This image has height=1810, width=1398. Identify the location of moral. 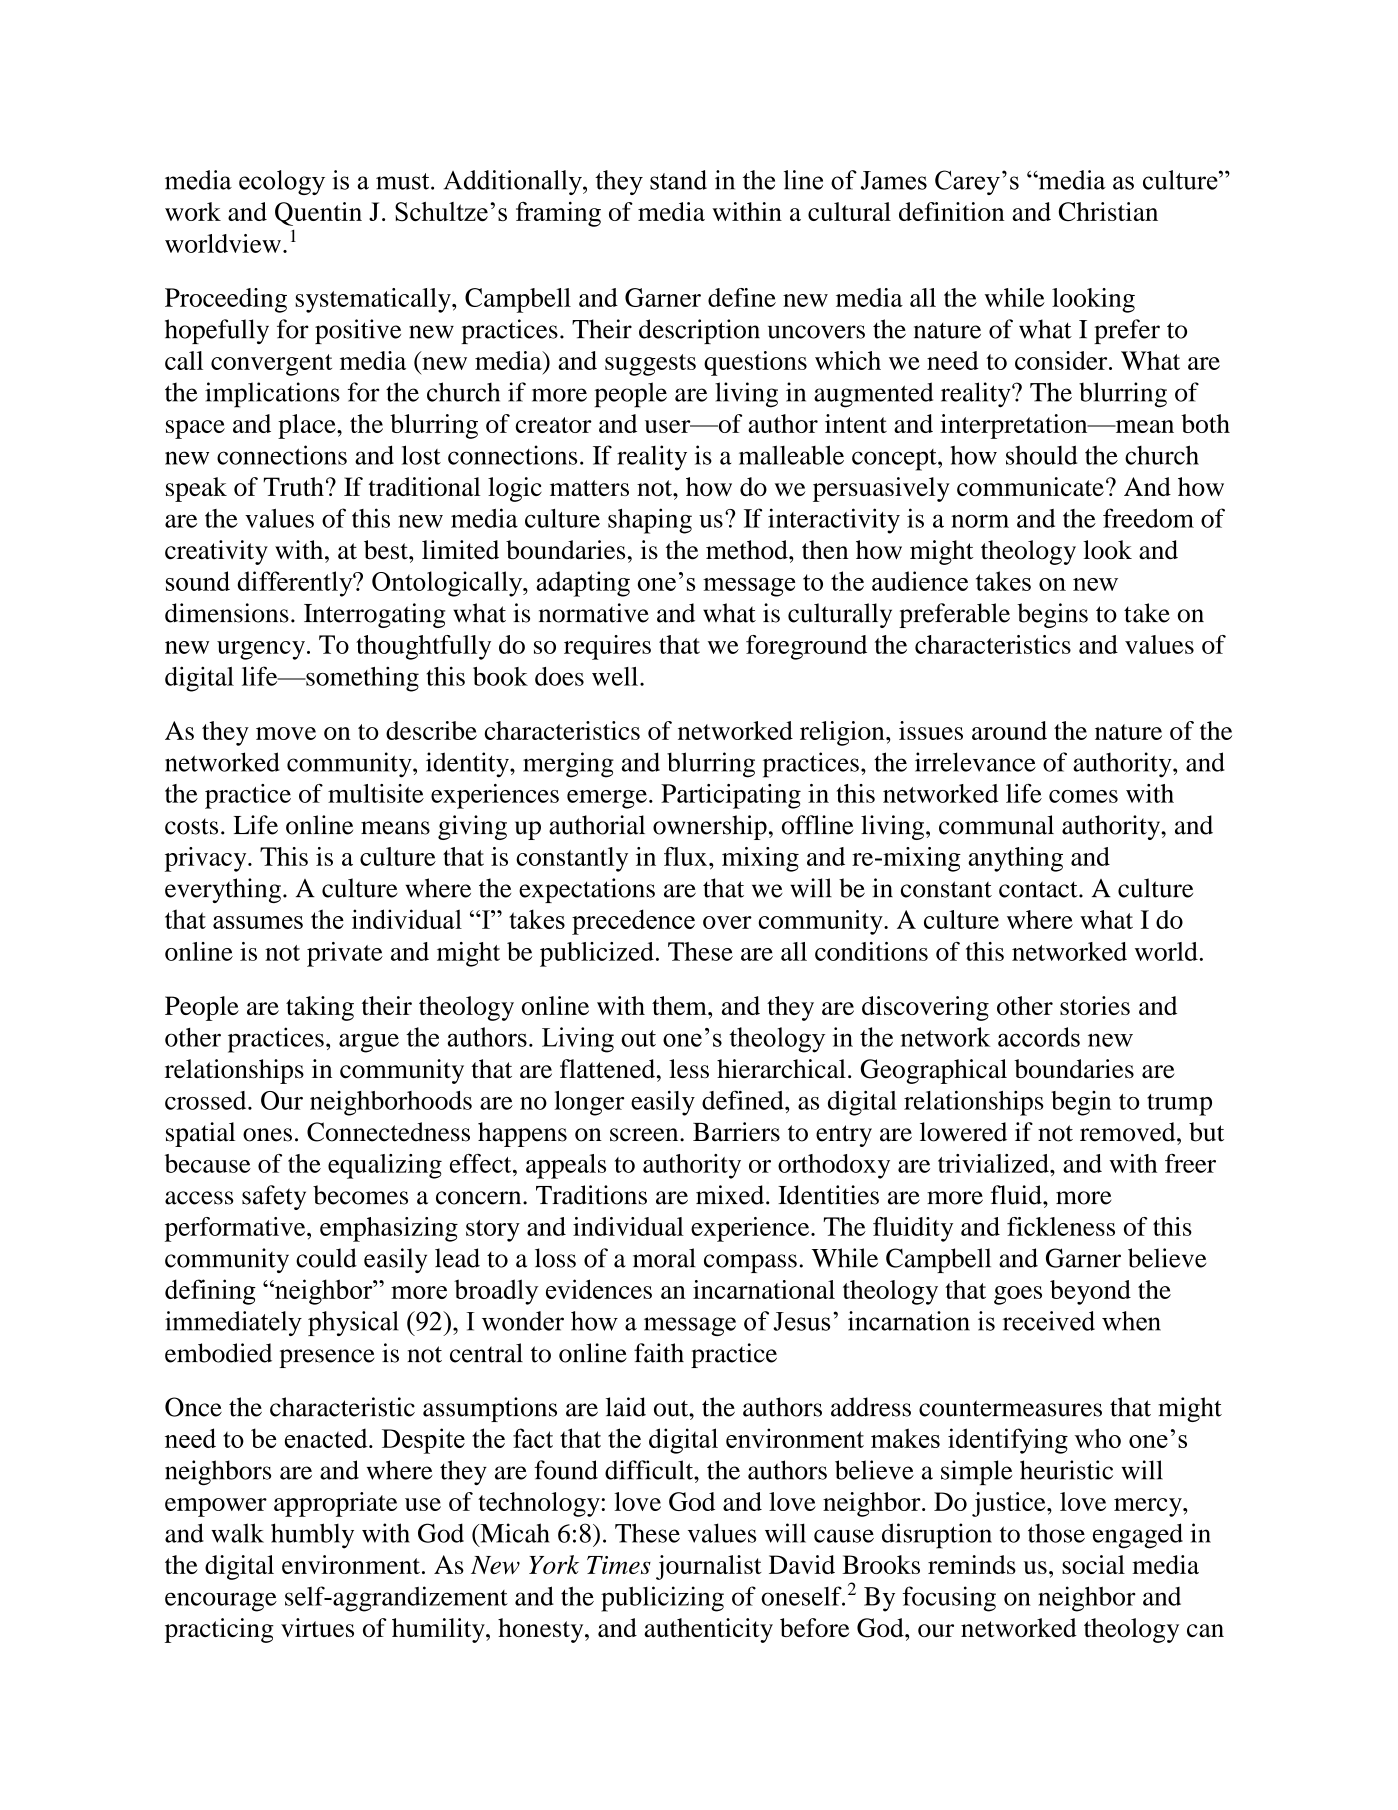
(664, 1258).
